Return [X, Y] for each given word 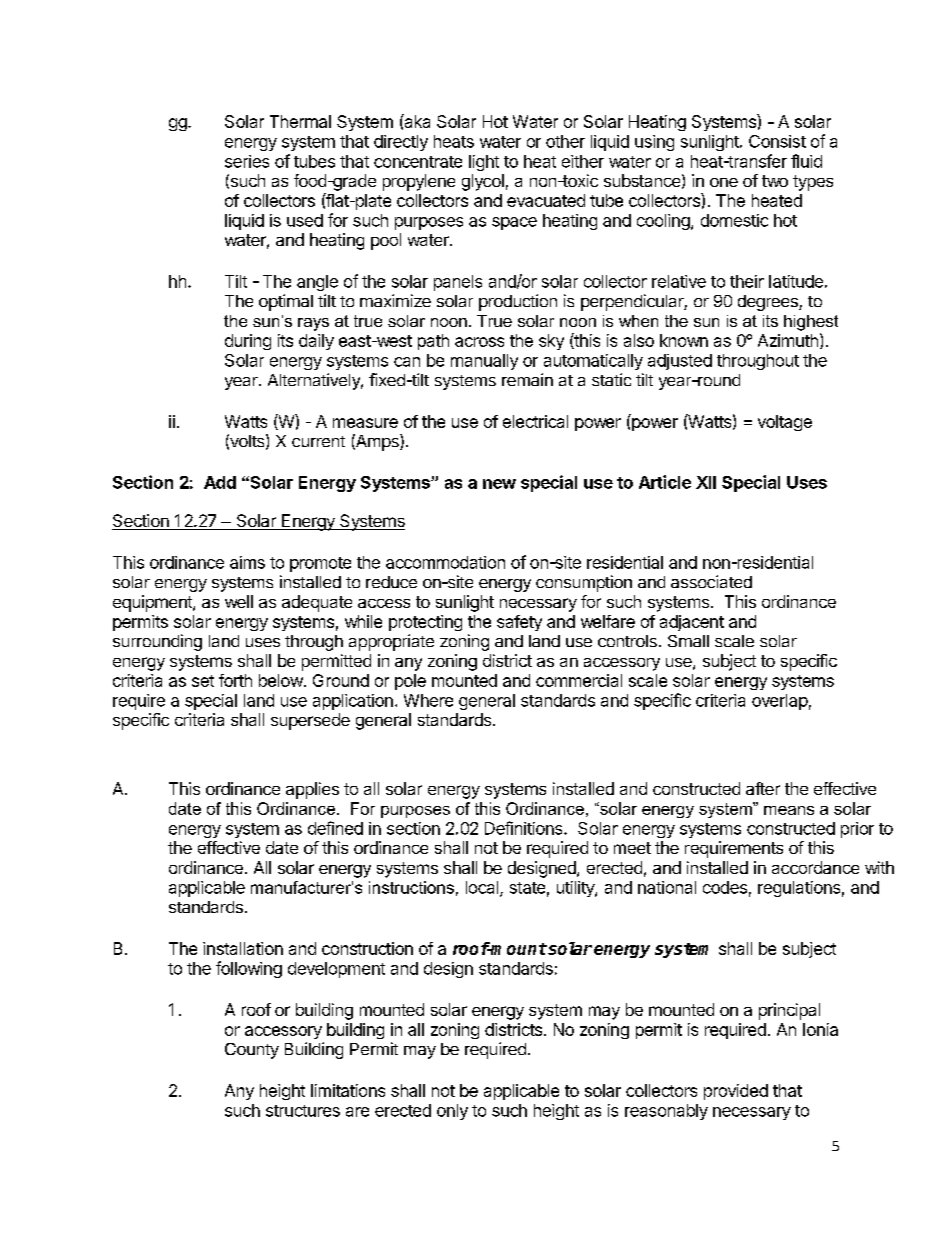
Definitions [525, 828]
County [252, 1051]
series [247, 161]
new [499, 484]
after [763, 788]
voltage [785, 423]
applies [312, 790]
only [452, 1112]
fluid [806, 161]
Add [220, 482]
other [565, 141]
